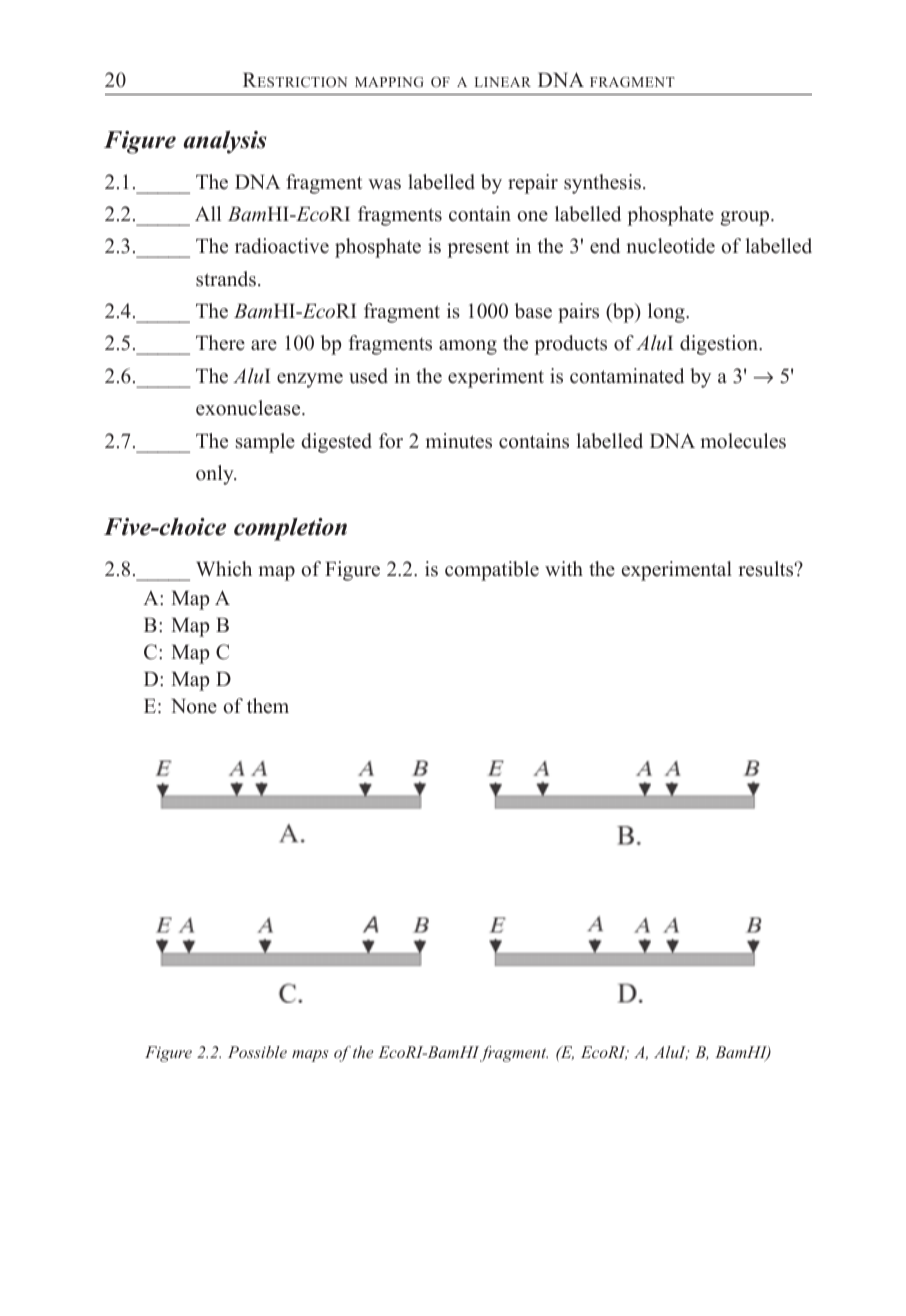 This page has width=906, height=1316. What do you see at coordinates (564, 568) in the page?
I see `with` at bounding box center [564, 568].
